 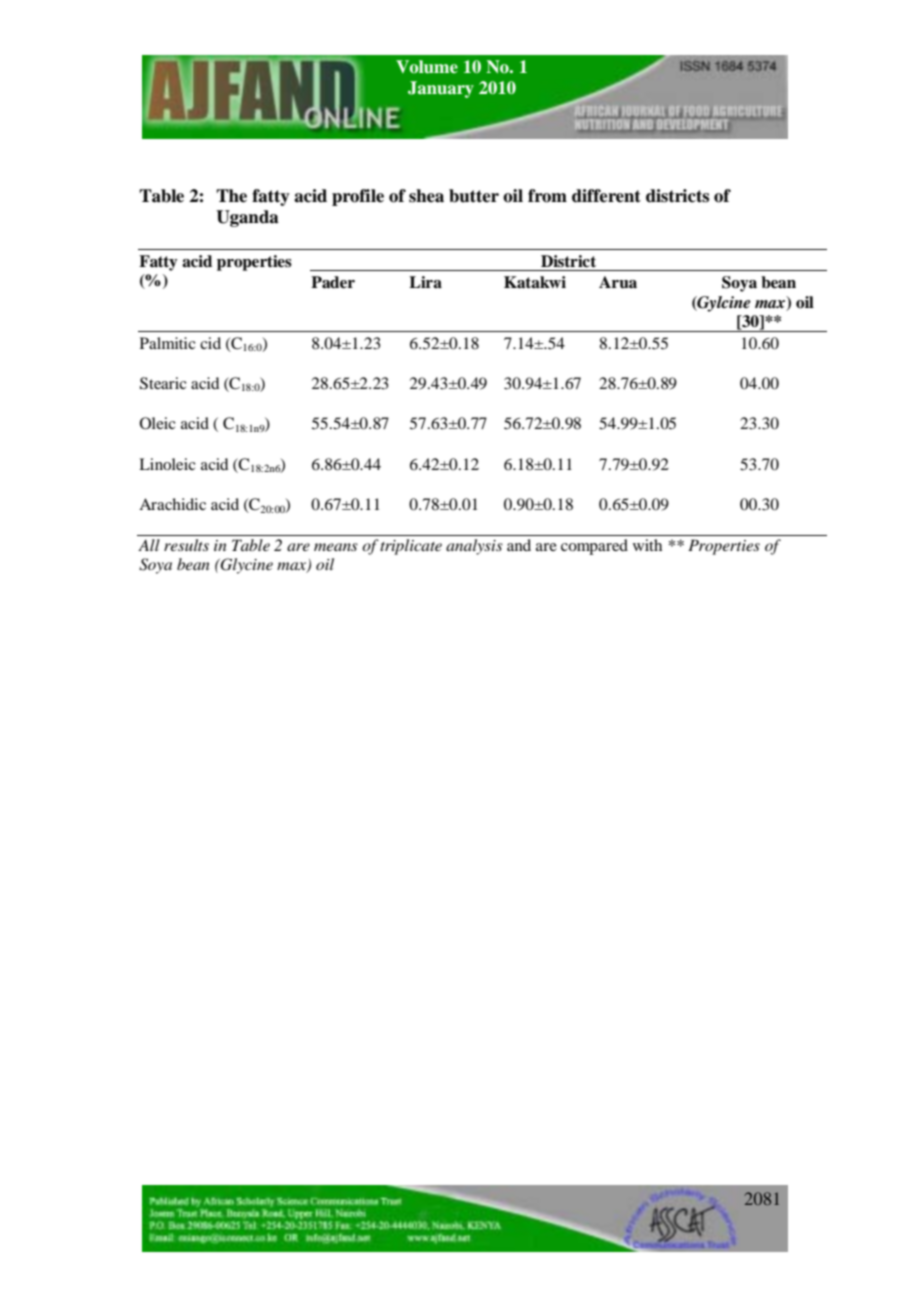 What do you see at coordinates (426, 196) in the screenshot?
I see `shea` at bounding box center [426, 196].
